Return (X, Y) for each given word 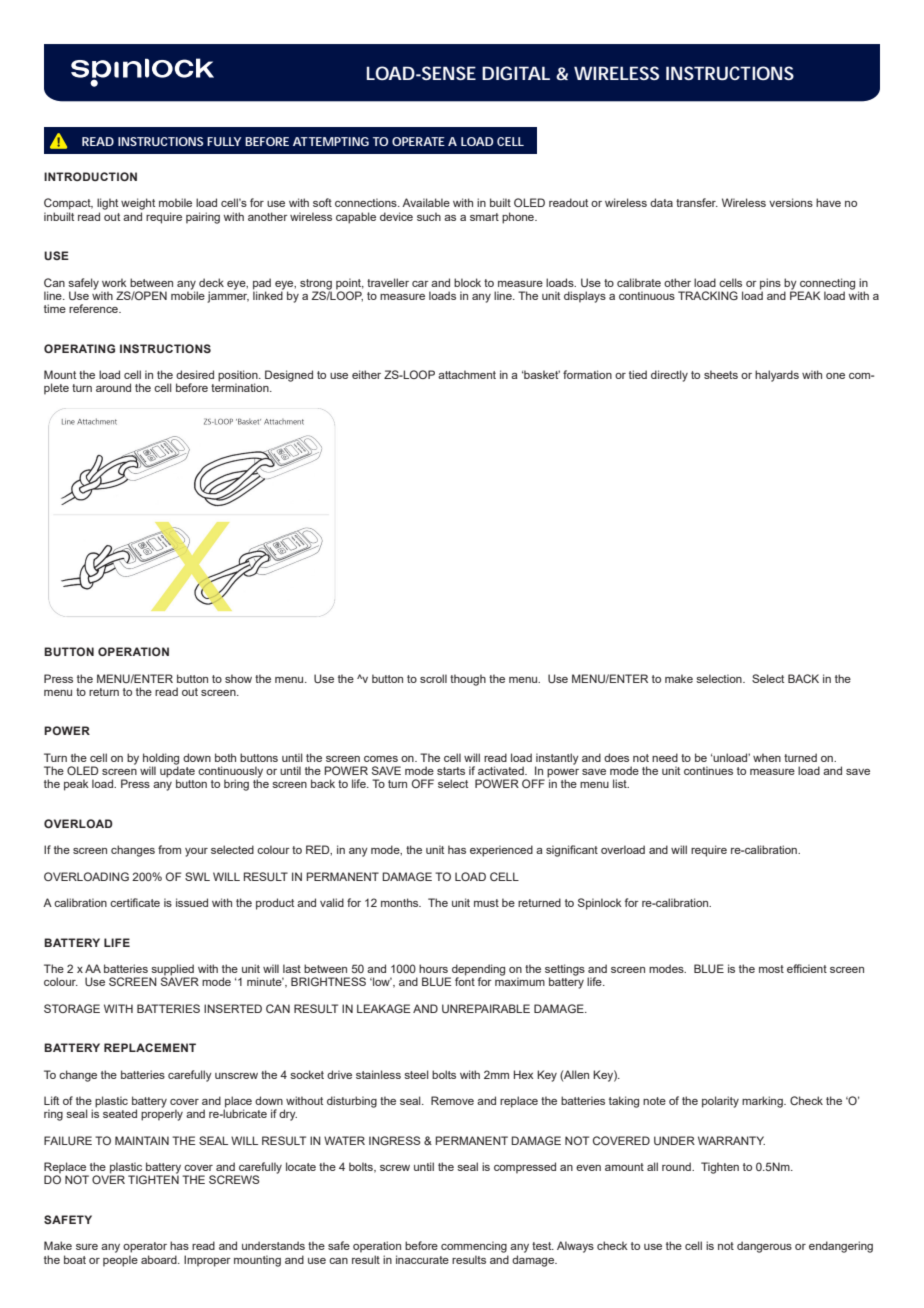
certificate (135, 902)
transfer (697, 202)
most (771, 969)
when (767, 757)
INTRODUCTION (90, 176)
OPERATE (418, 141)
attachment (467, 374)
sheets (721, 374)
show (238, 678)
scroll (433, 678)
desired (195, 374)
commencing (474, 1247)
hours (433, 968)
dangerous (764, 1247)
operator (145, 1247)
